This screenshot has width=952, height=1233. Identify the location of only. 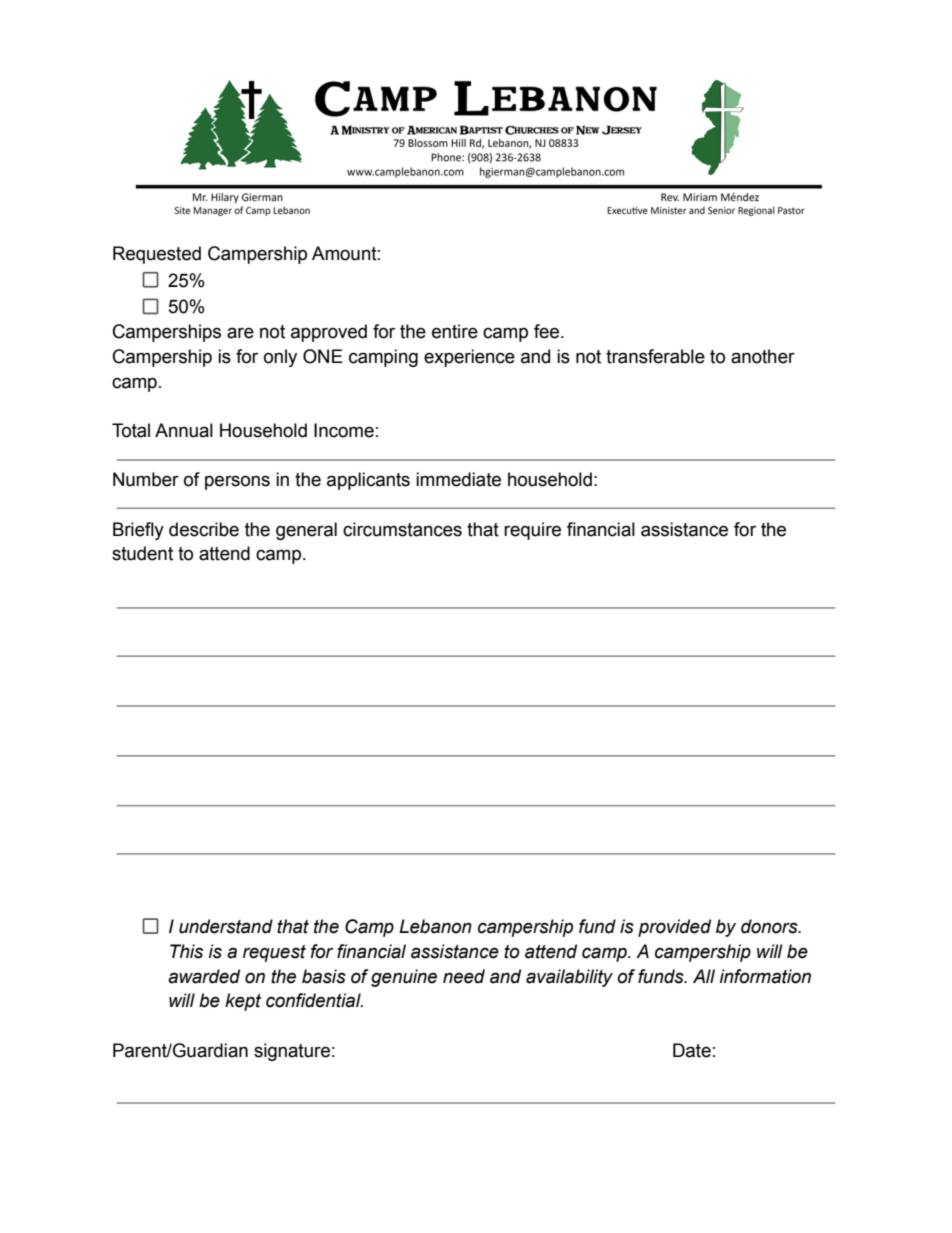
(280, 358).
